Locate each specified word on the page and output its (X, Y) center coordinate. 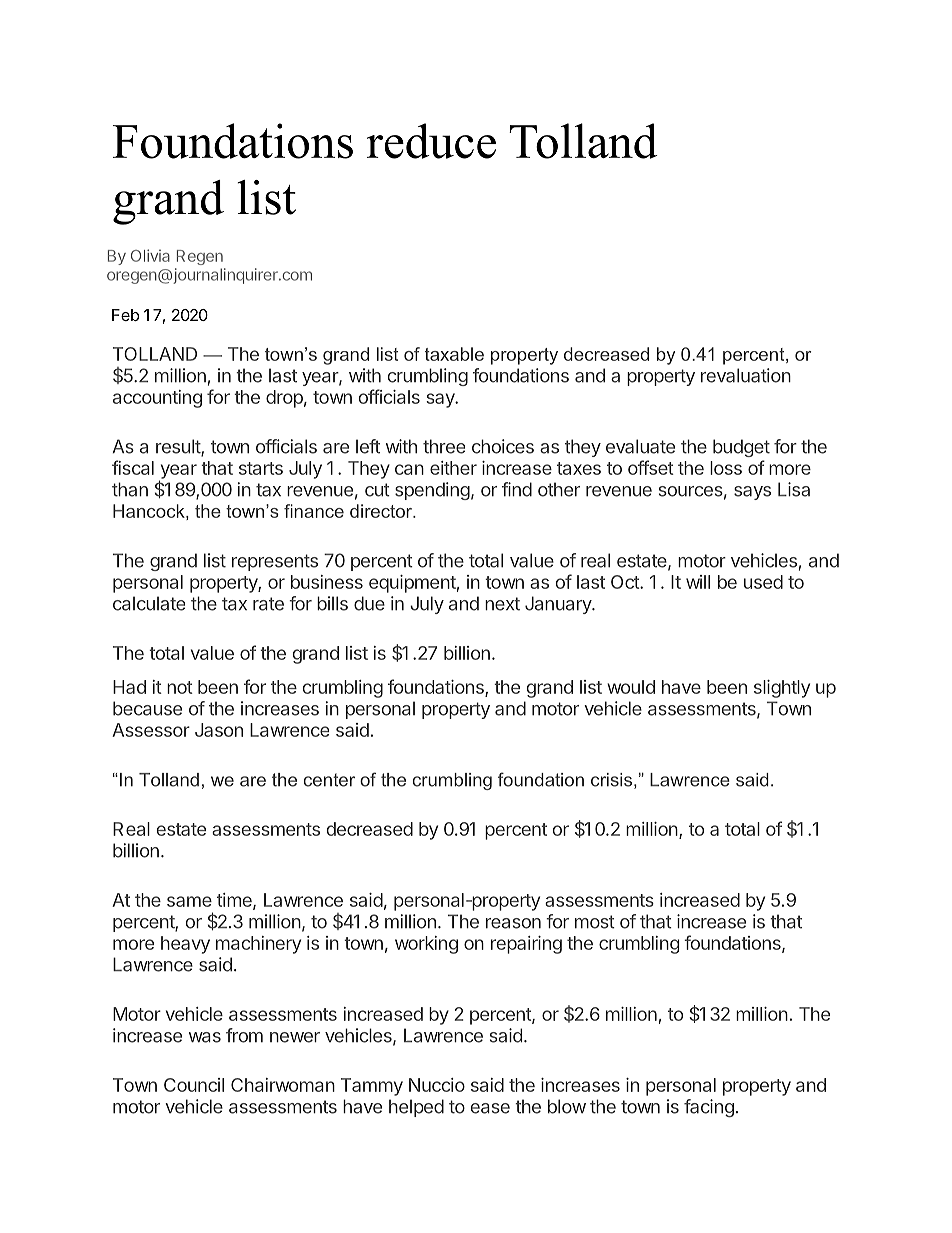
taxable (454, 354)
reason (513, 923)
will (698, 582)
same (189, 901)
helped (416, 1108)
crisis (611, 780)
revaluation (746, 375)
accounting (157, 399)
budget (741, 448)
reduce (431, 141)
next (502, 604)
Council (194, 1085)
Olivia (150, 255)
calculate (149, 603)
